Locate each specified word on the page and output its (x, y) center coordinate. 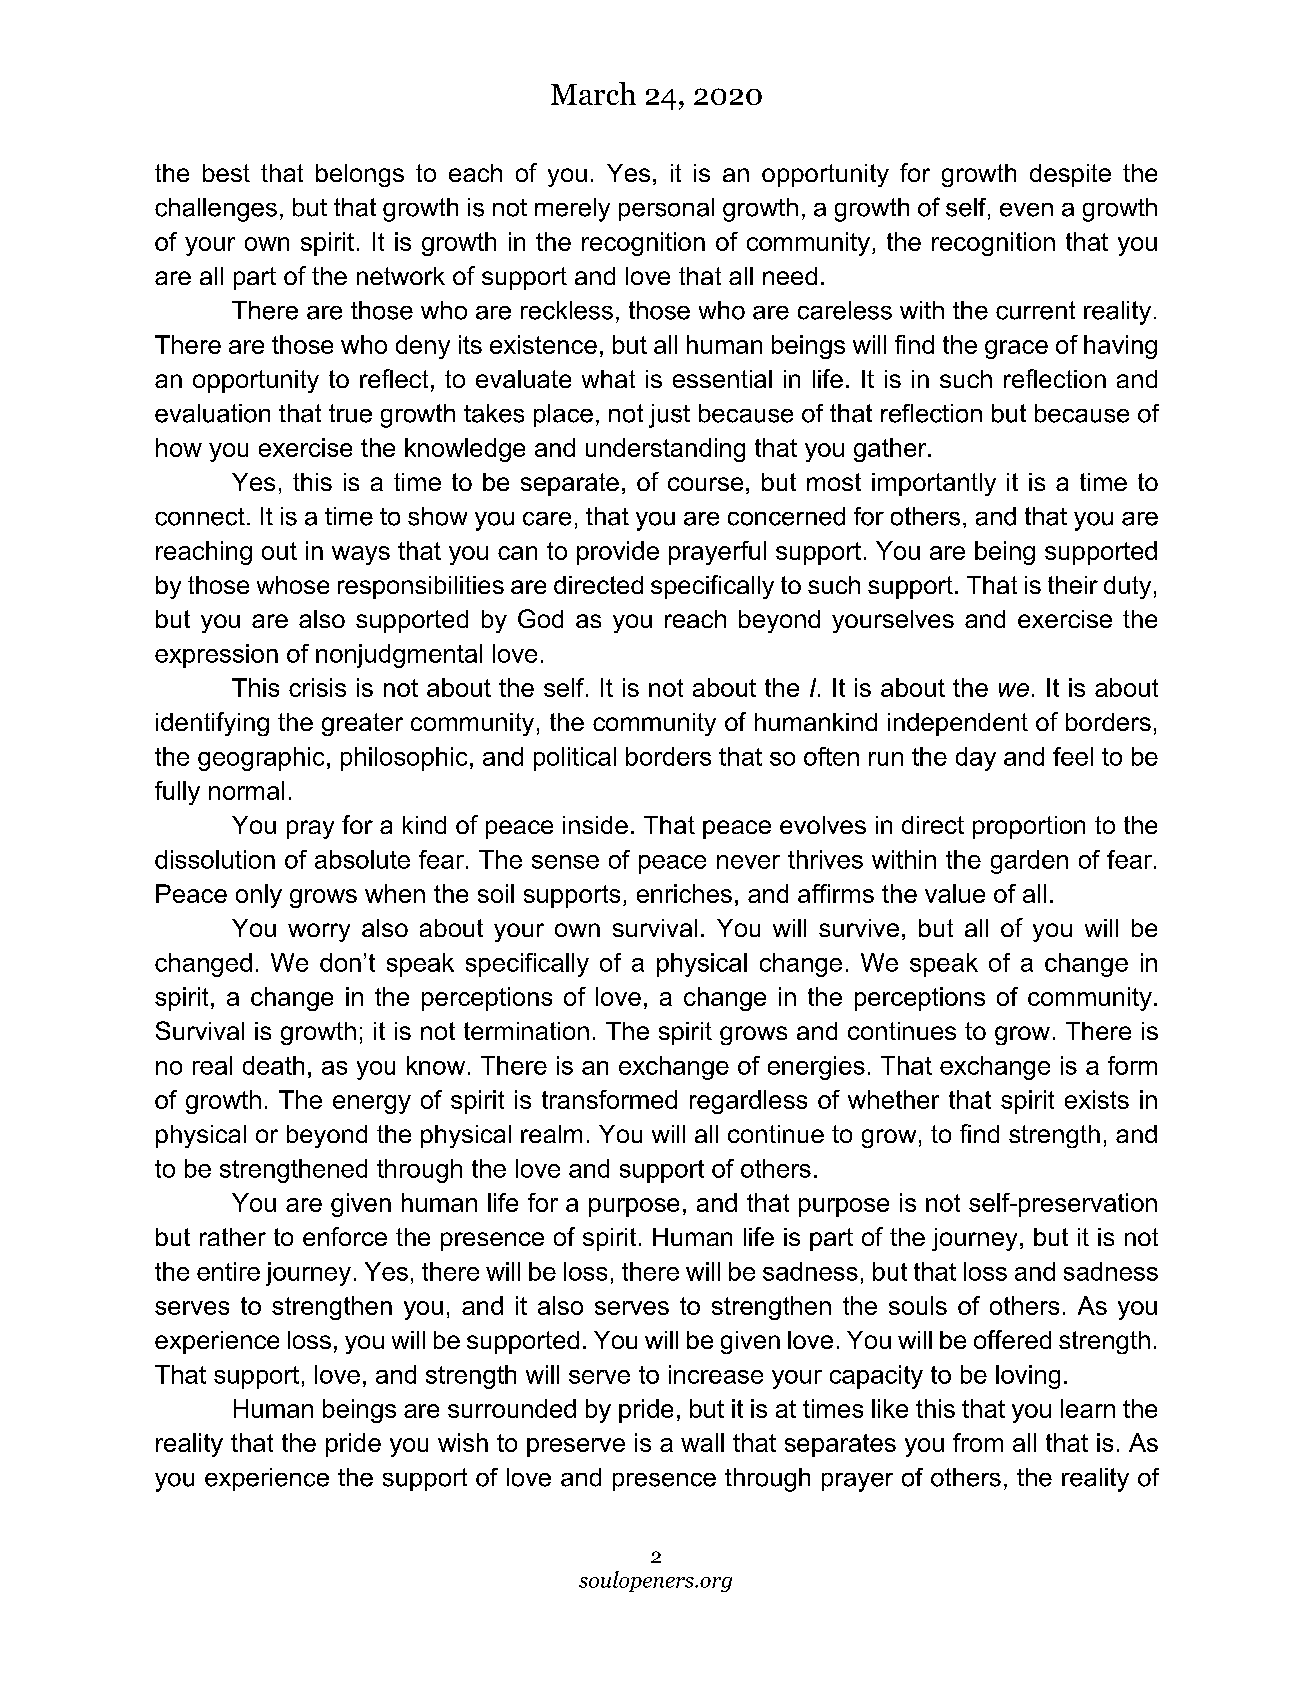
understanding (665, 450)
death (273, 1065)
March (593, 93)
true (350, 413)
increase (716, 1374)
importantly (934, 484)
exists (1097, 1099)
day (976, 759)
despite (1070, 175)
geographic (261, 759)
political (575, 759)
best (226, 173)
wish (463, 1442)
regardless (748, 1102)
